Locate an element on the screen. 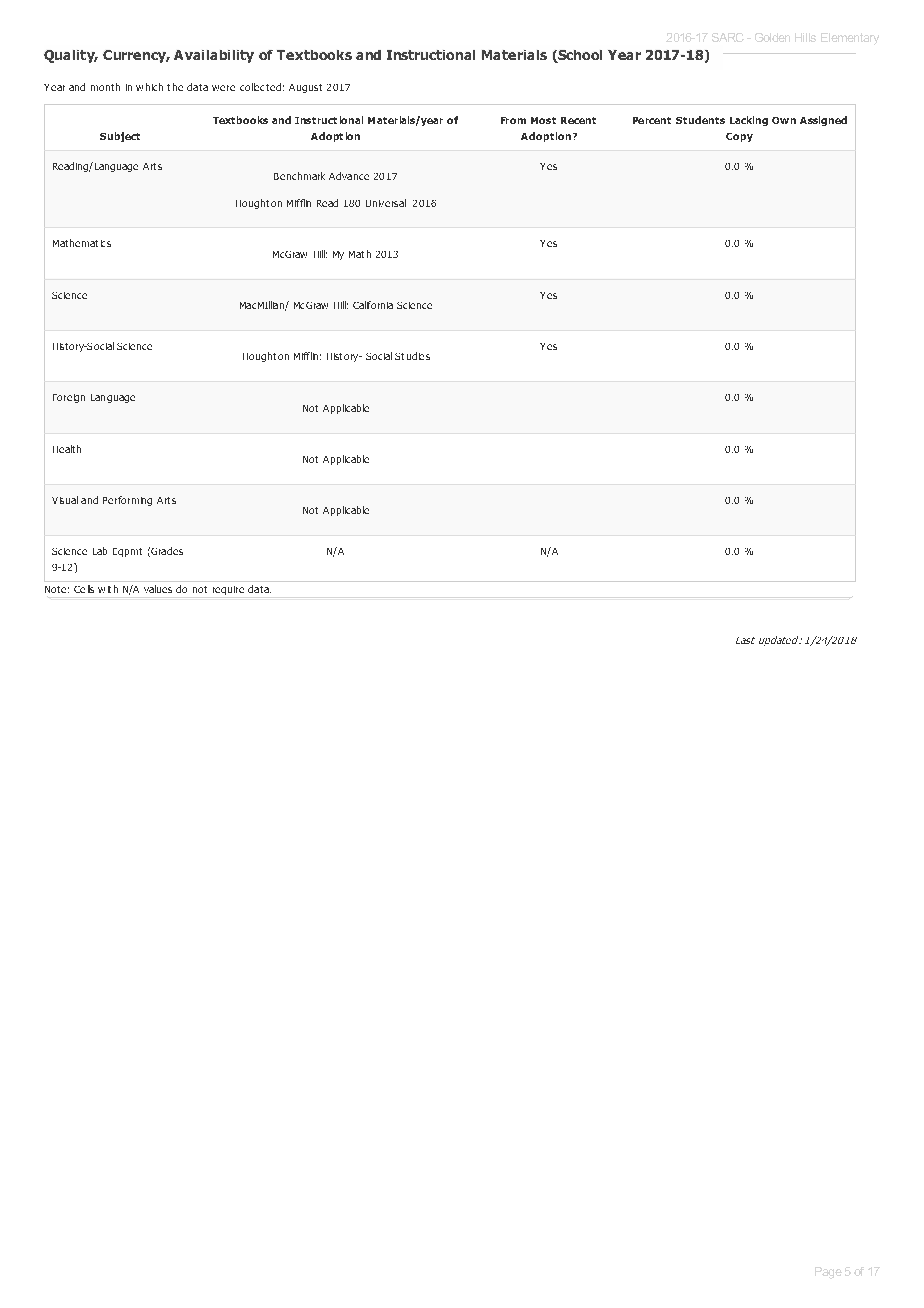 The width and height of the screenshot is (924, 1308). Advance is located at coordinates (349, 176).
